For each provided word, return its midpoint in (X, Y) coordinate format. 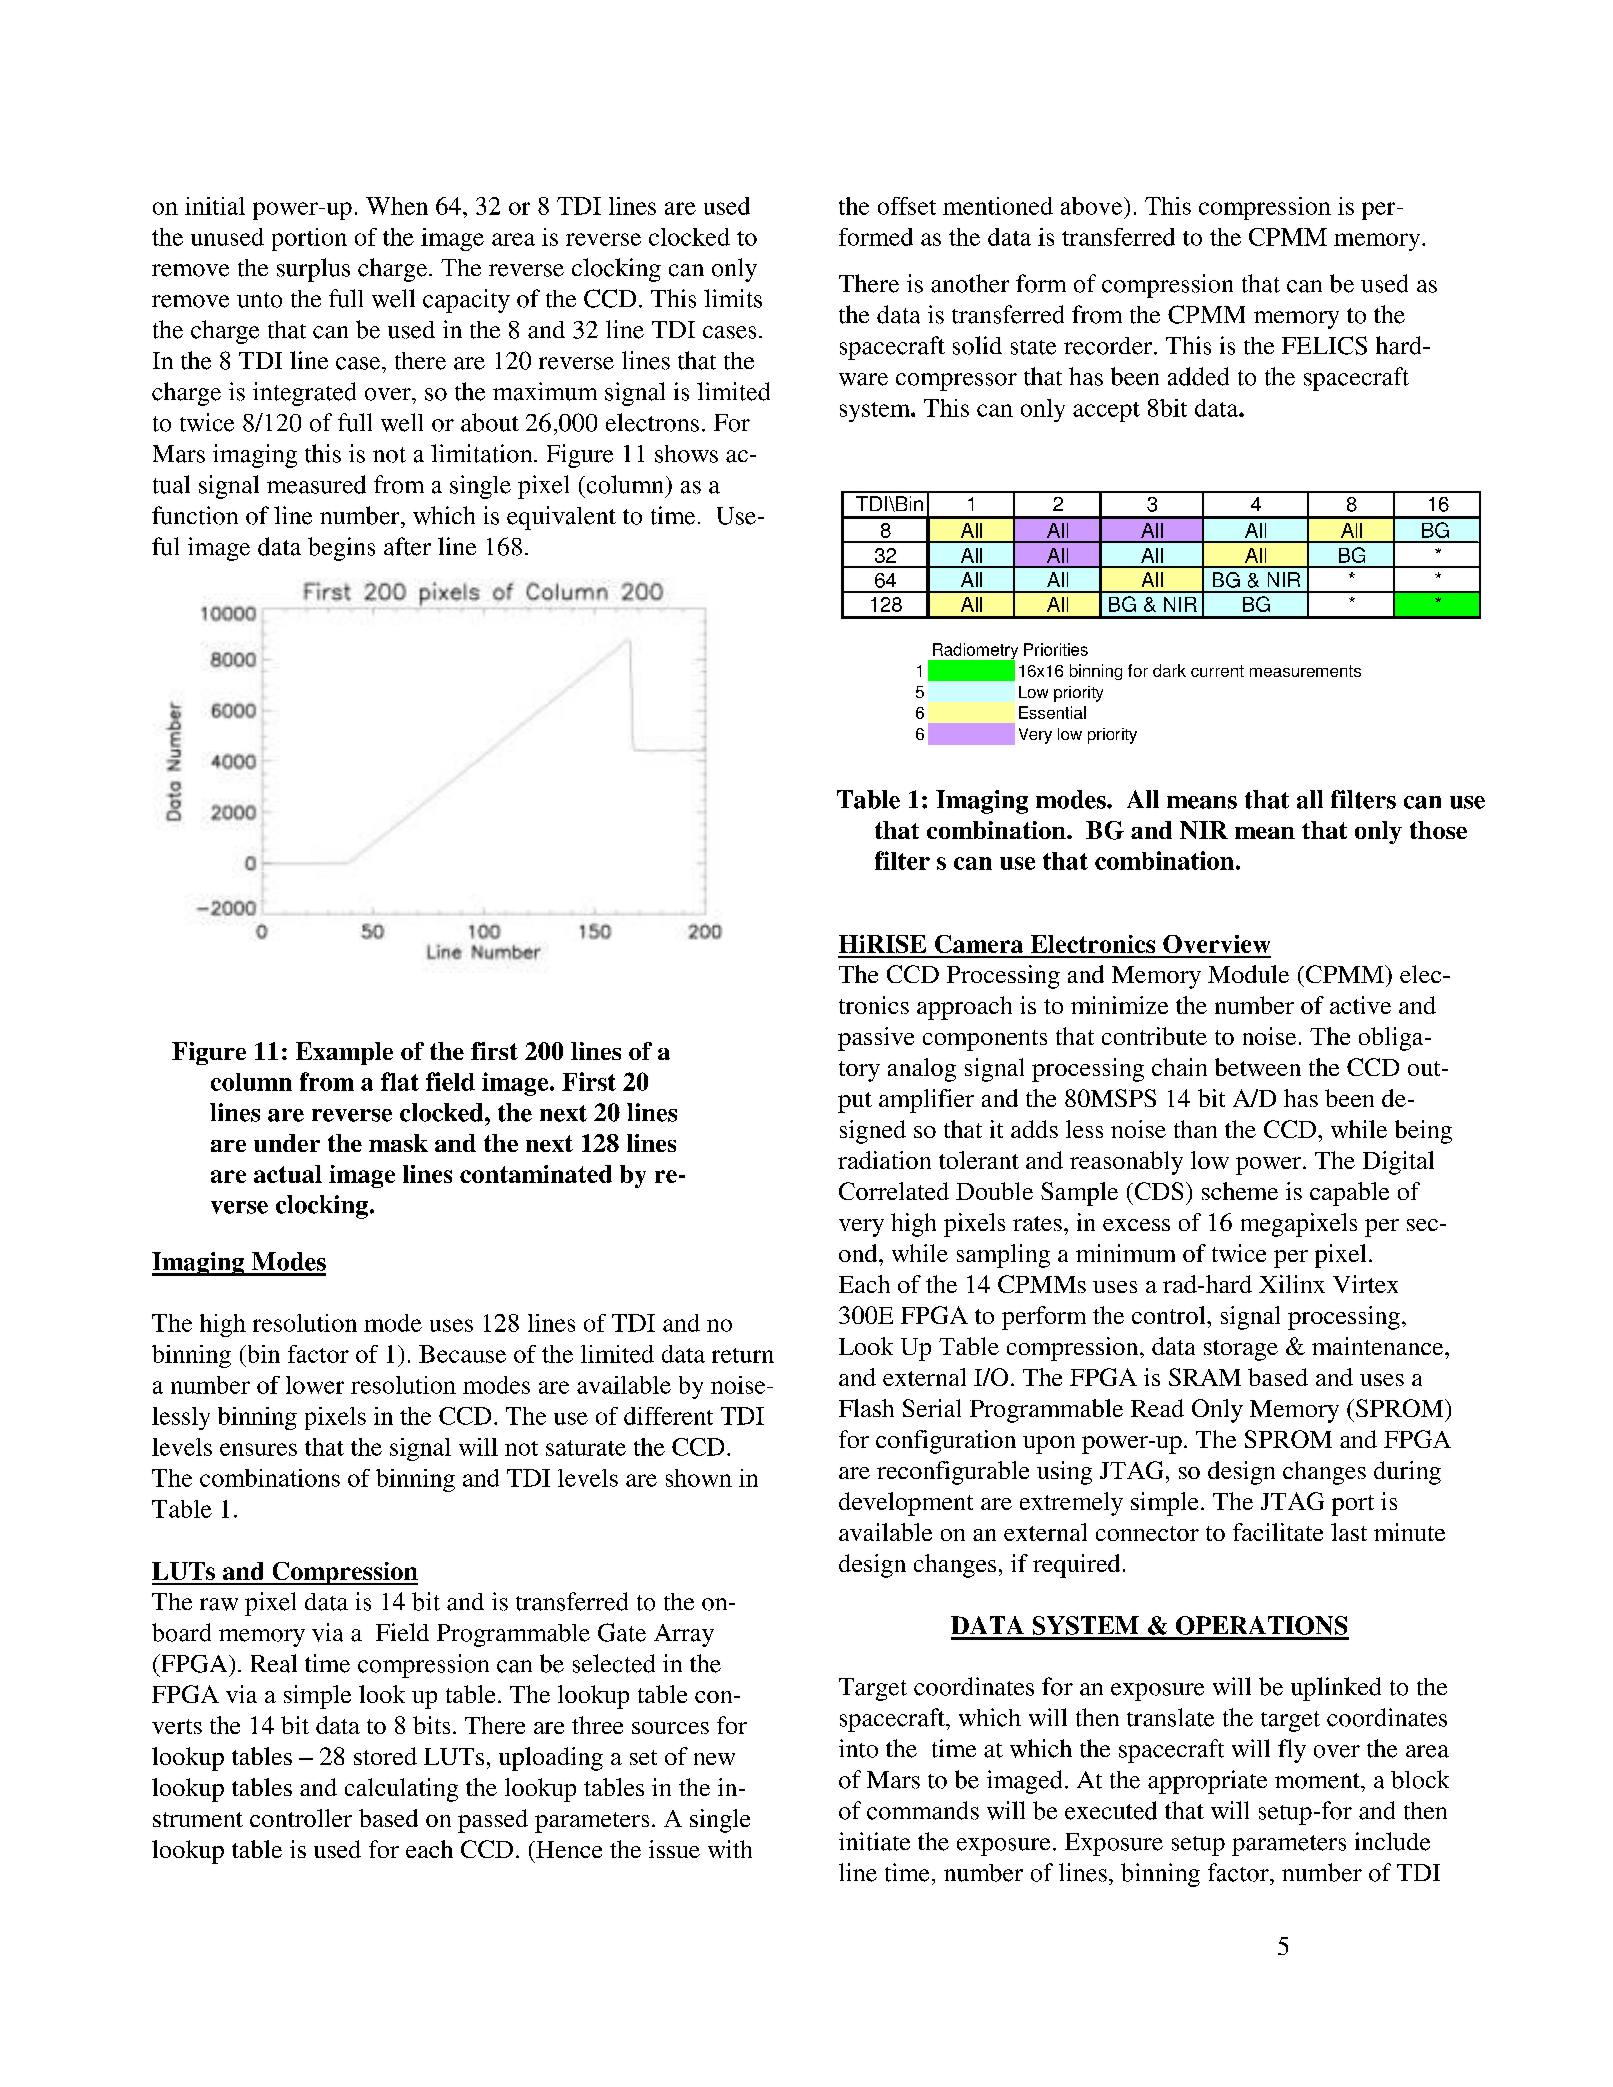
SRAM (1205, 1377)
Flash (866, 1408)
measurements (1305, 671)
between (1258, 1067)
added (1198, 376)
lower (315, 1385)
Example (344, 1053)
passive (876, 1039)
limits (733, 298)
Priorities (1056, 649)
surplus (313, 270)
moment (1318, 1781)
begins (341, 549)
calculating (401, 1790)
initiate (874, 1841)
